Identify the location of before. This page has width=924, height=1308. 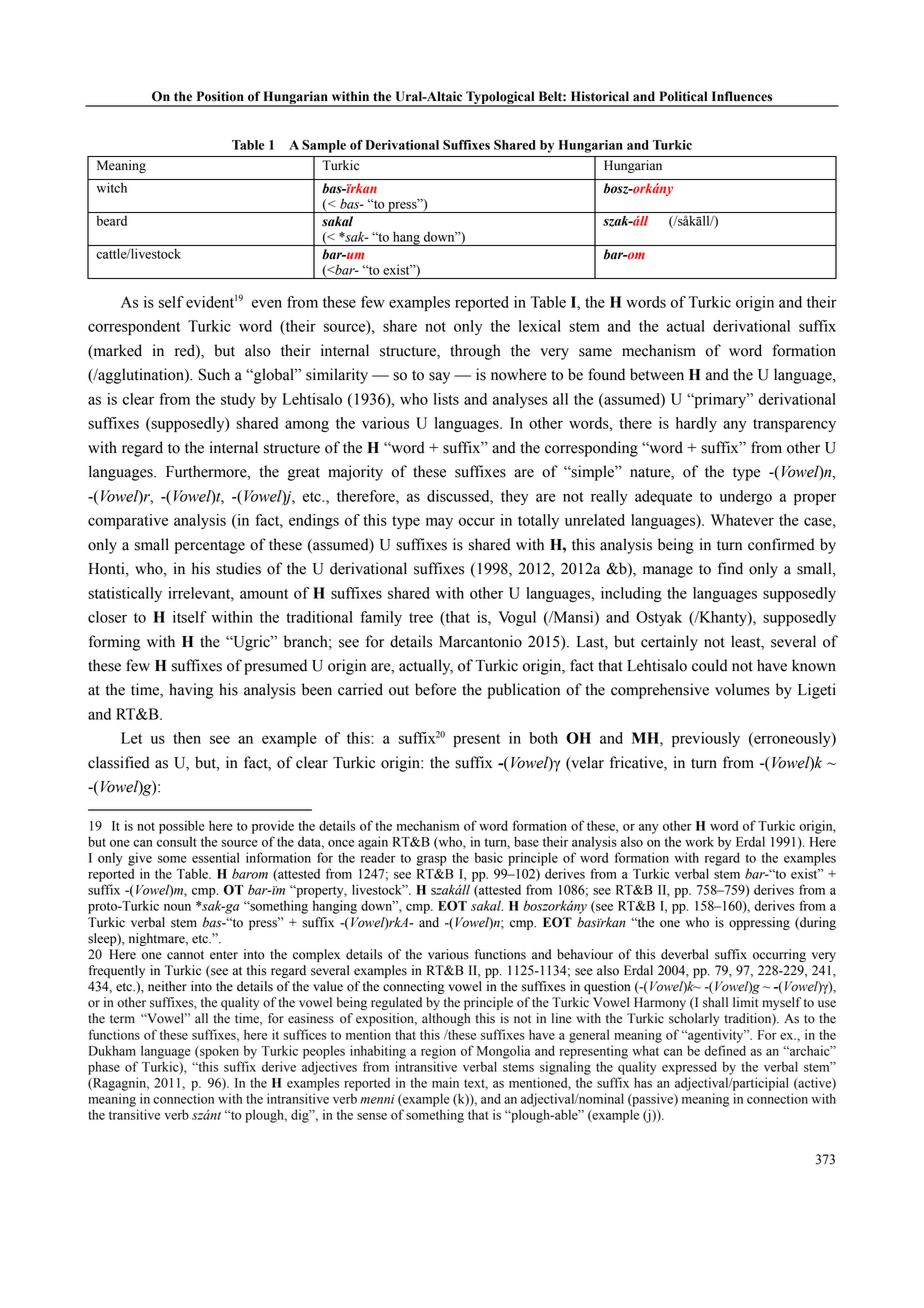
(435, 689).
